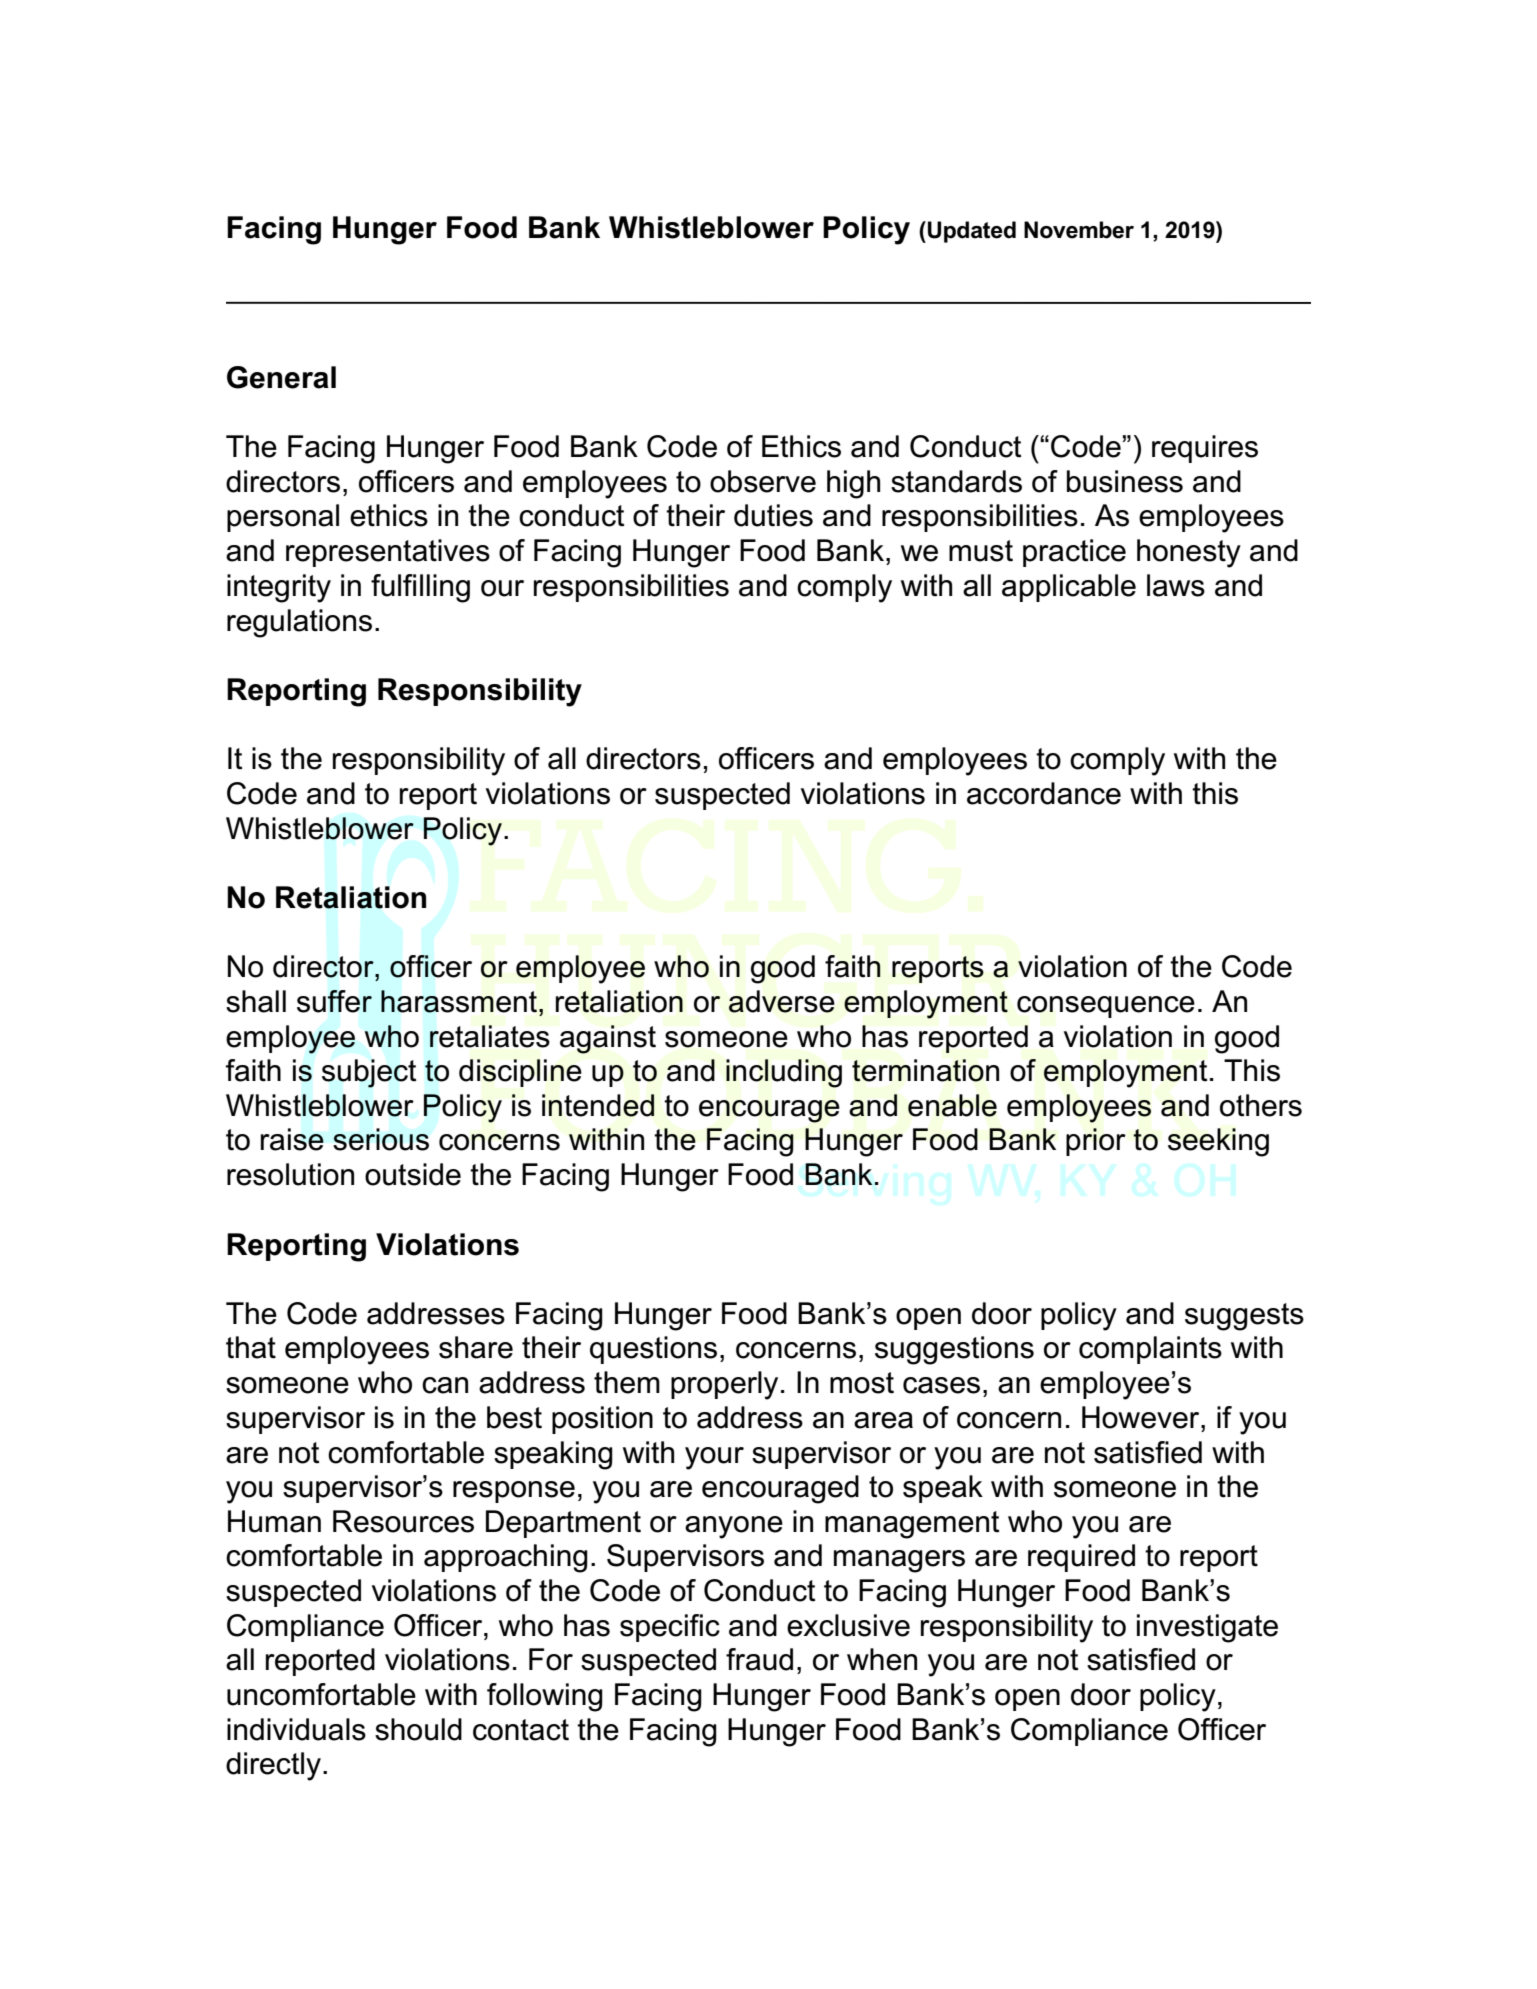  What do you see at coordinates (299, 623) in the screenshot?
I see `regulations` at bounding box center [299, 623].
